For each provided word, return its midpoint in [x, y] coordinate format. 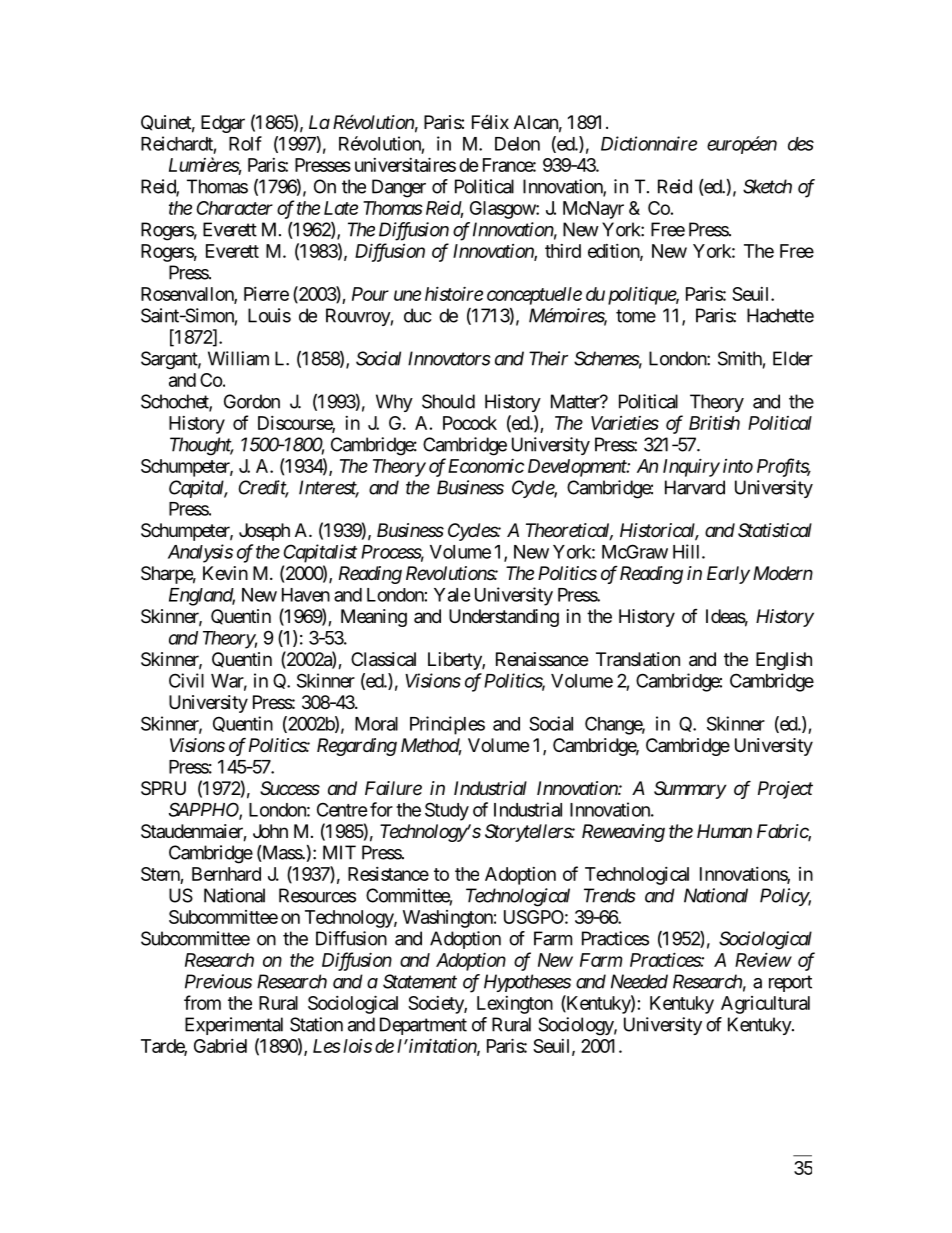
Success [290, 788]
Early [728, 575]
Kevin [225, 573]
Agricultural [765, 1005]
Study [447, 811]
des [801, 144]
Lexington [515, 1005]
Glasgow [503, 210]
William [238, 358]
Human [724, 831]
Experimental [234, 1026]
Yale [452, 595]
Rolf [245, 143]
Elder [793, 358]
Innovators [449, 358]
